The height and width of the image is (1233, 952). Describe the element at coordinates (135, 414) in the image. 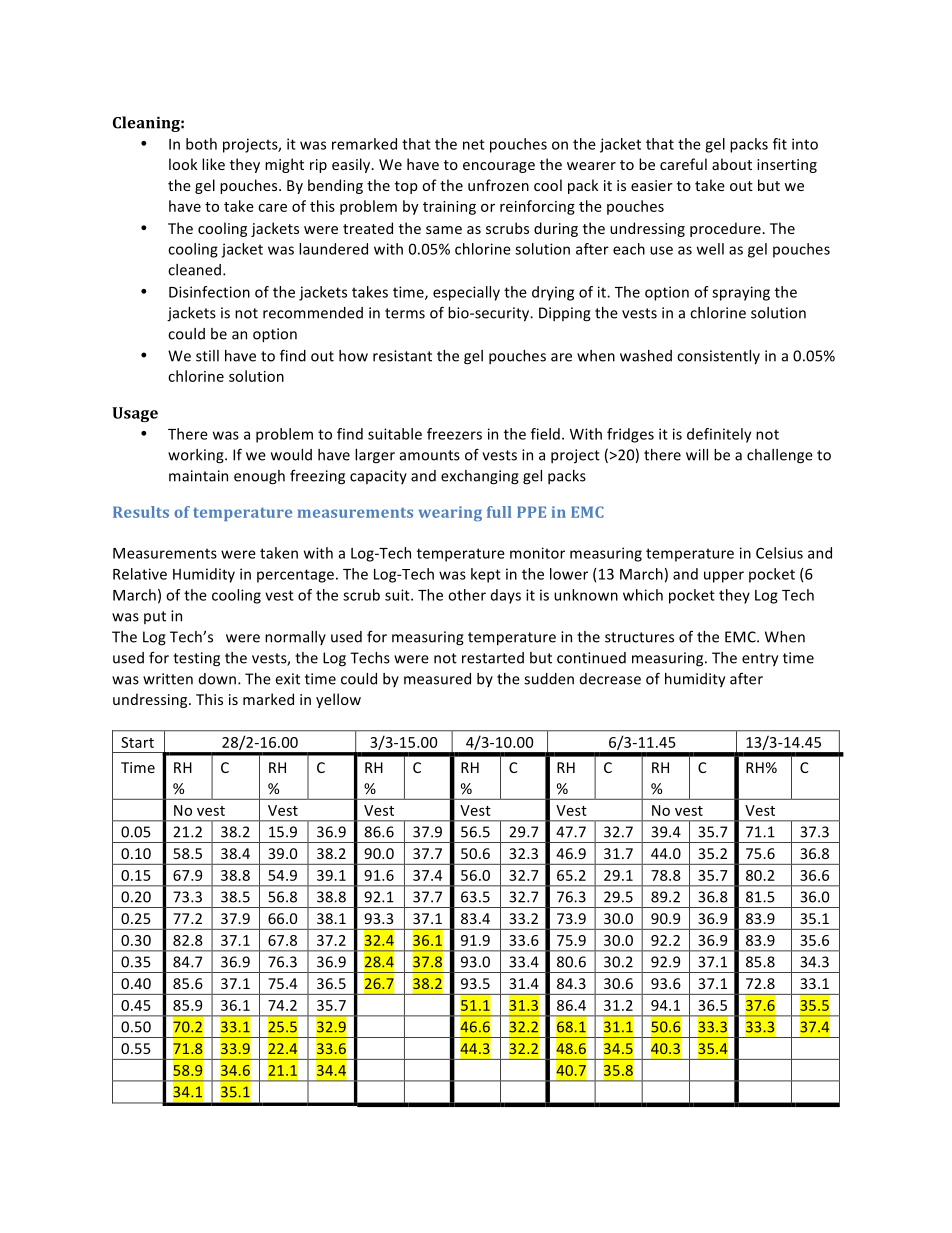

I see `Usage` at that location.
